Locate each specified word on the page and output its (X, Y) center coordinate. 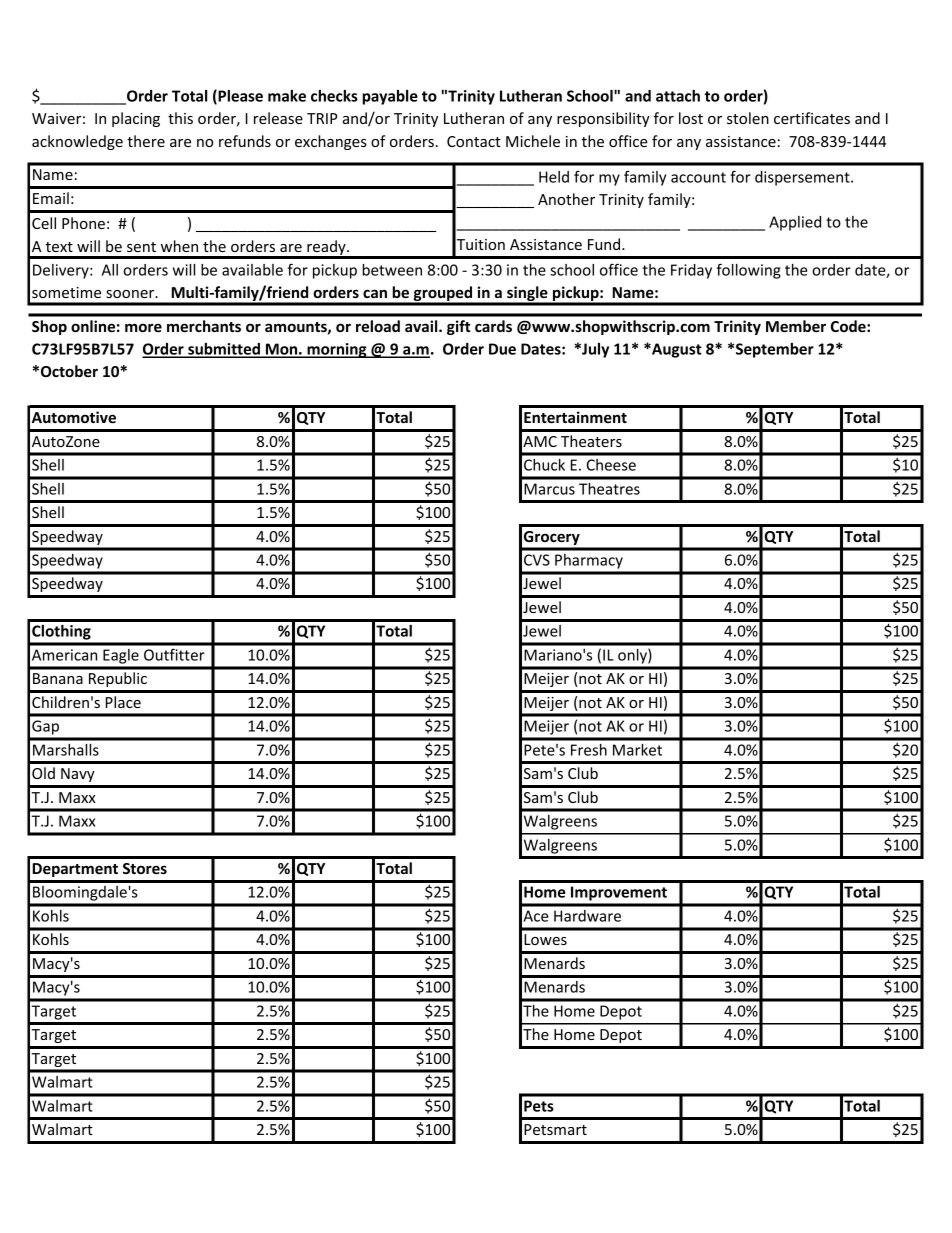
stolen (748, 118)
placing (136, 119)
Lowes (545, 939)
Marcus (549, 489)
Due (502, 349)
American (64, 655)
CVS (537, 560)
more (143, 327)
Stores (145, 868)
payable (390, 97)
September (775, 350)
